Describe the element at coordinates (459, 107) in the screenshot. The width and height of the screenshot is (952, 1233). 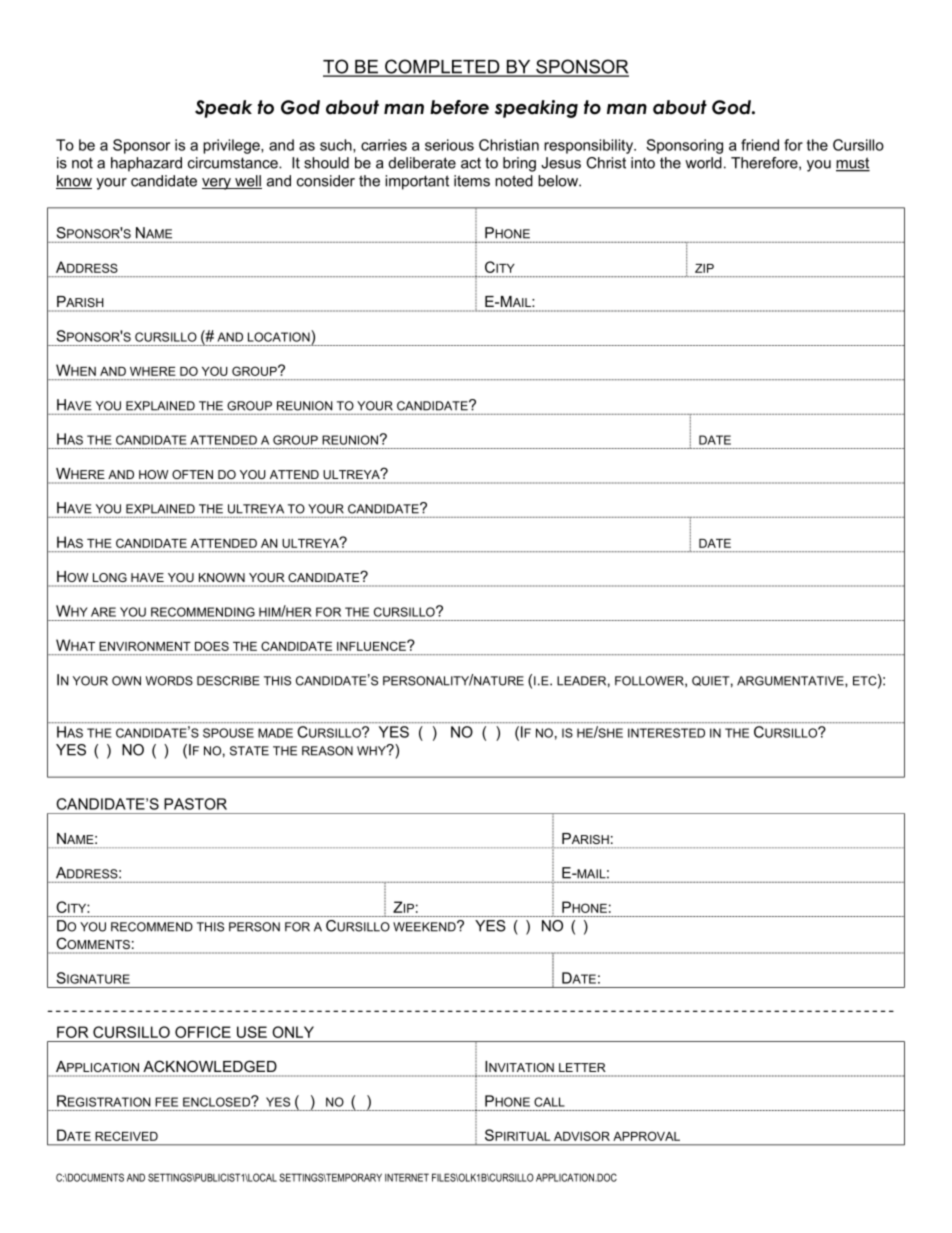
I see `before` at that location.
